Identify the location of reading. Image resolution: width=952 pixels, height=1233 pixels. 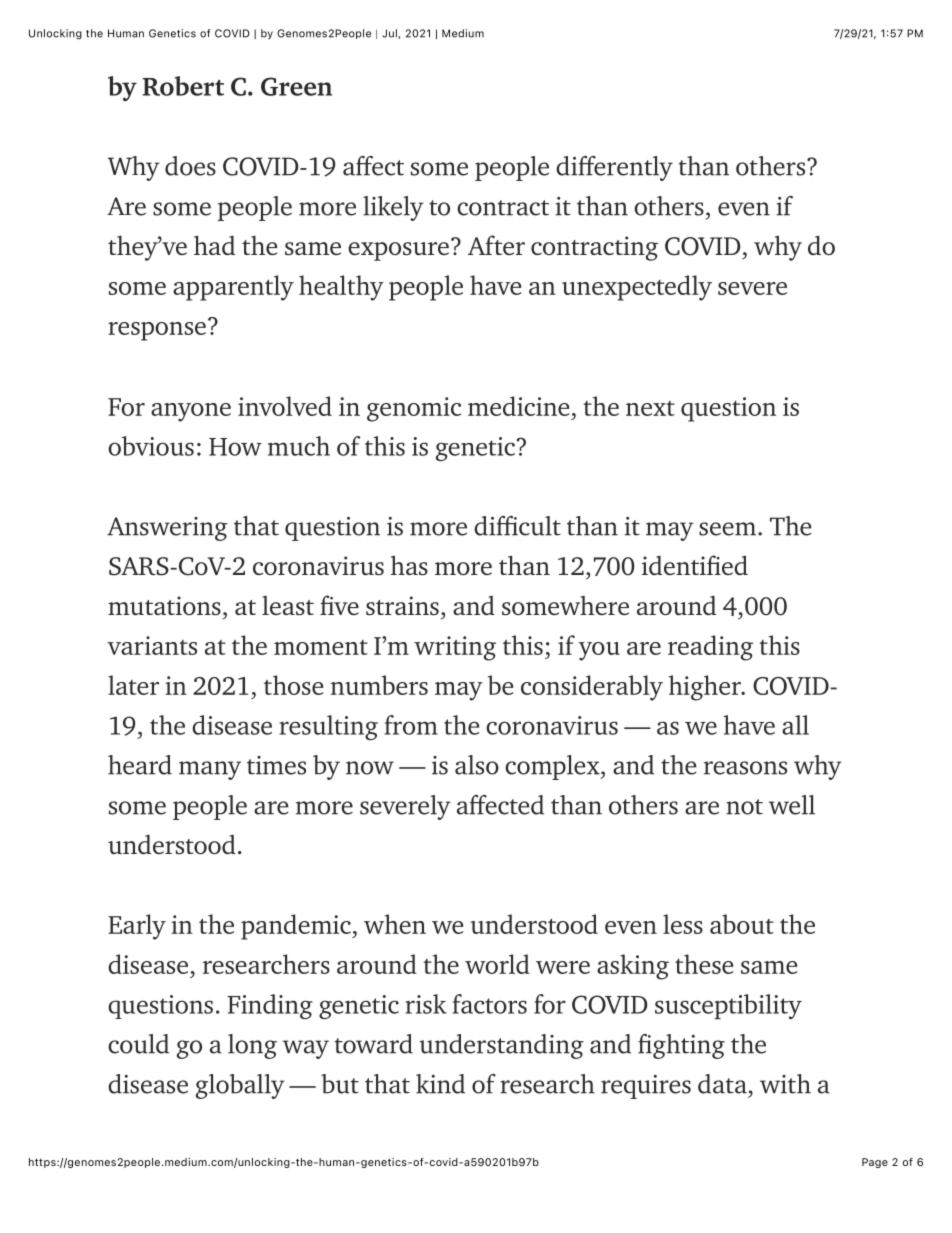
(710, 648).
